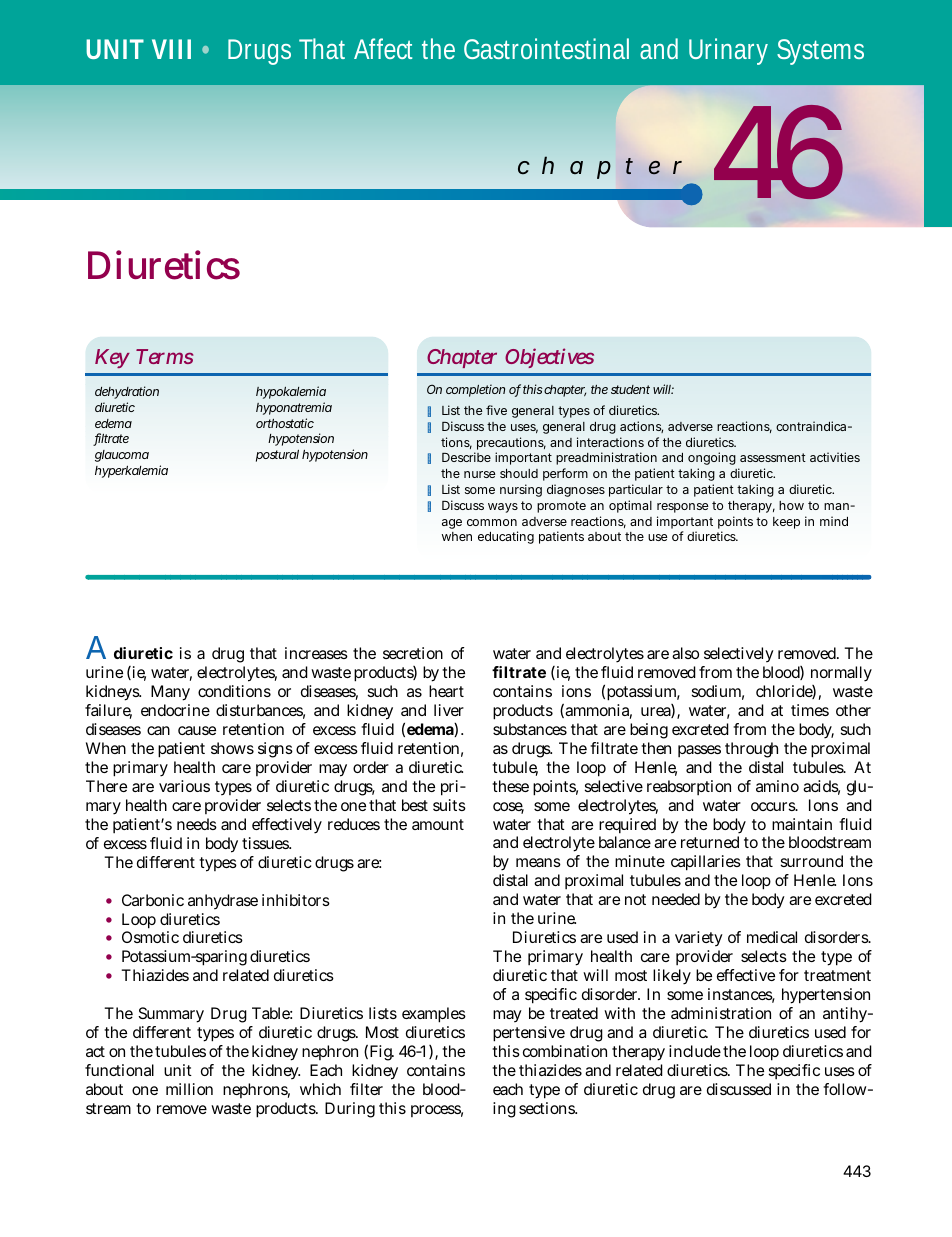  Describe the element at coordinates (171, 49) in the screenshot. I see `VIII` at that location.
